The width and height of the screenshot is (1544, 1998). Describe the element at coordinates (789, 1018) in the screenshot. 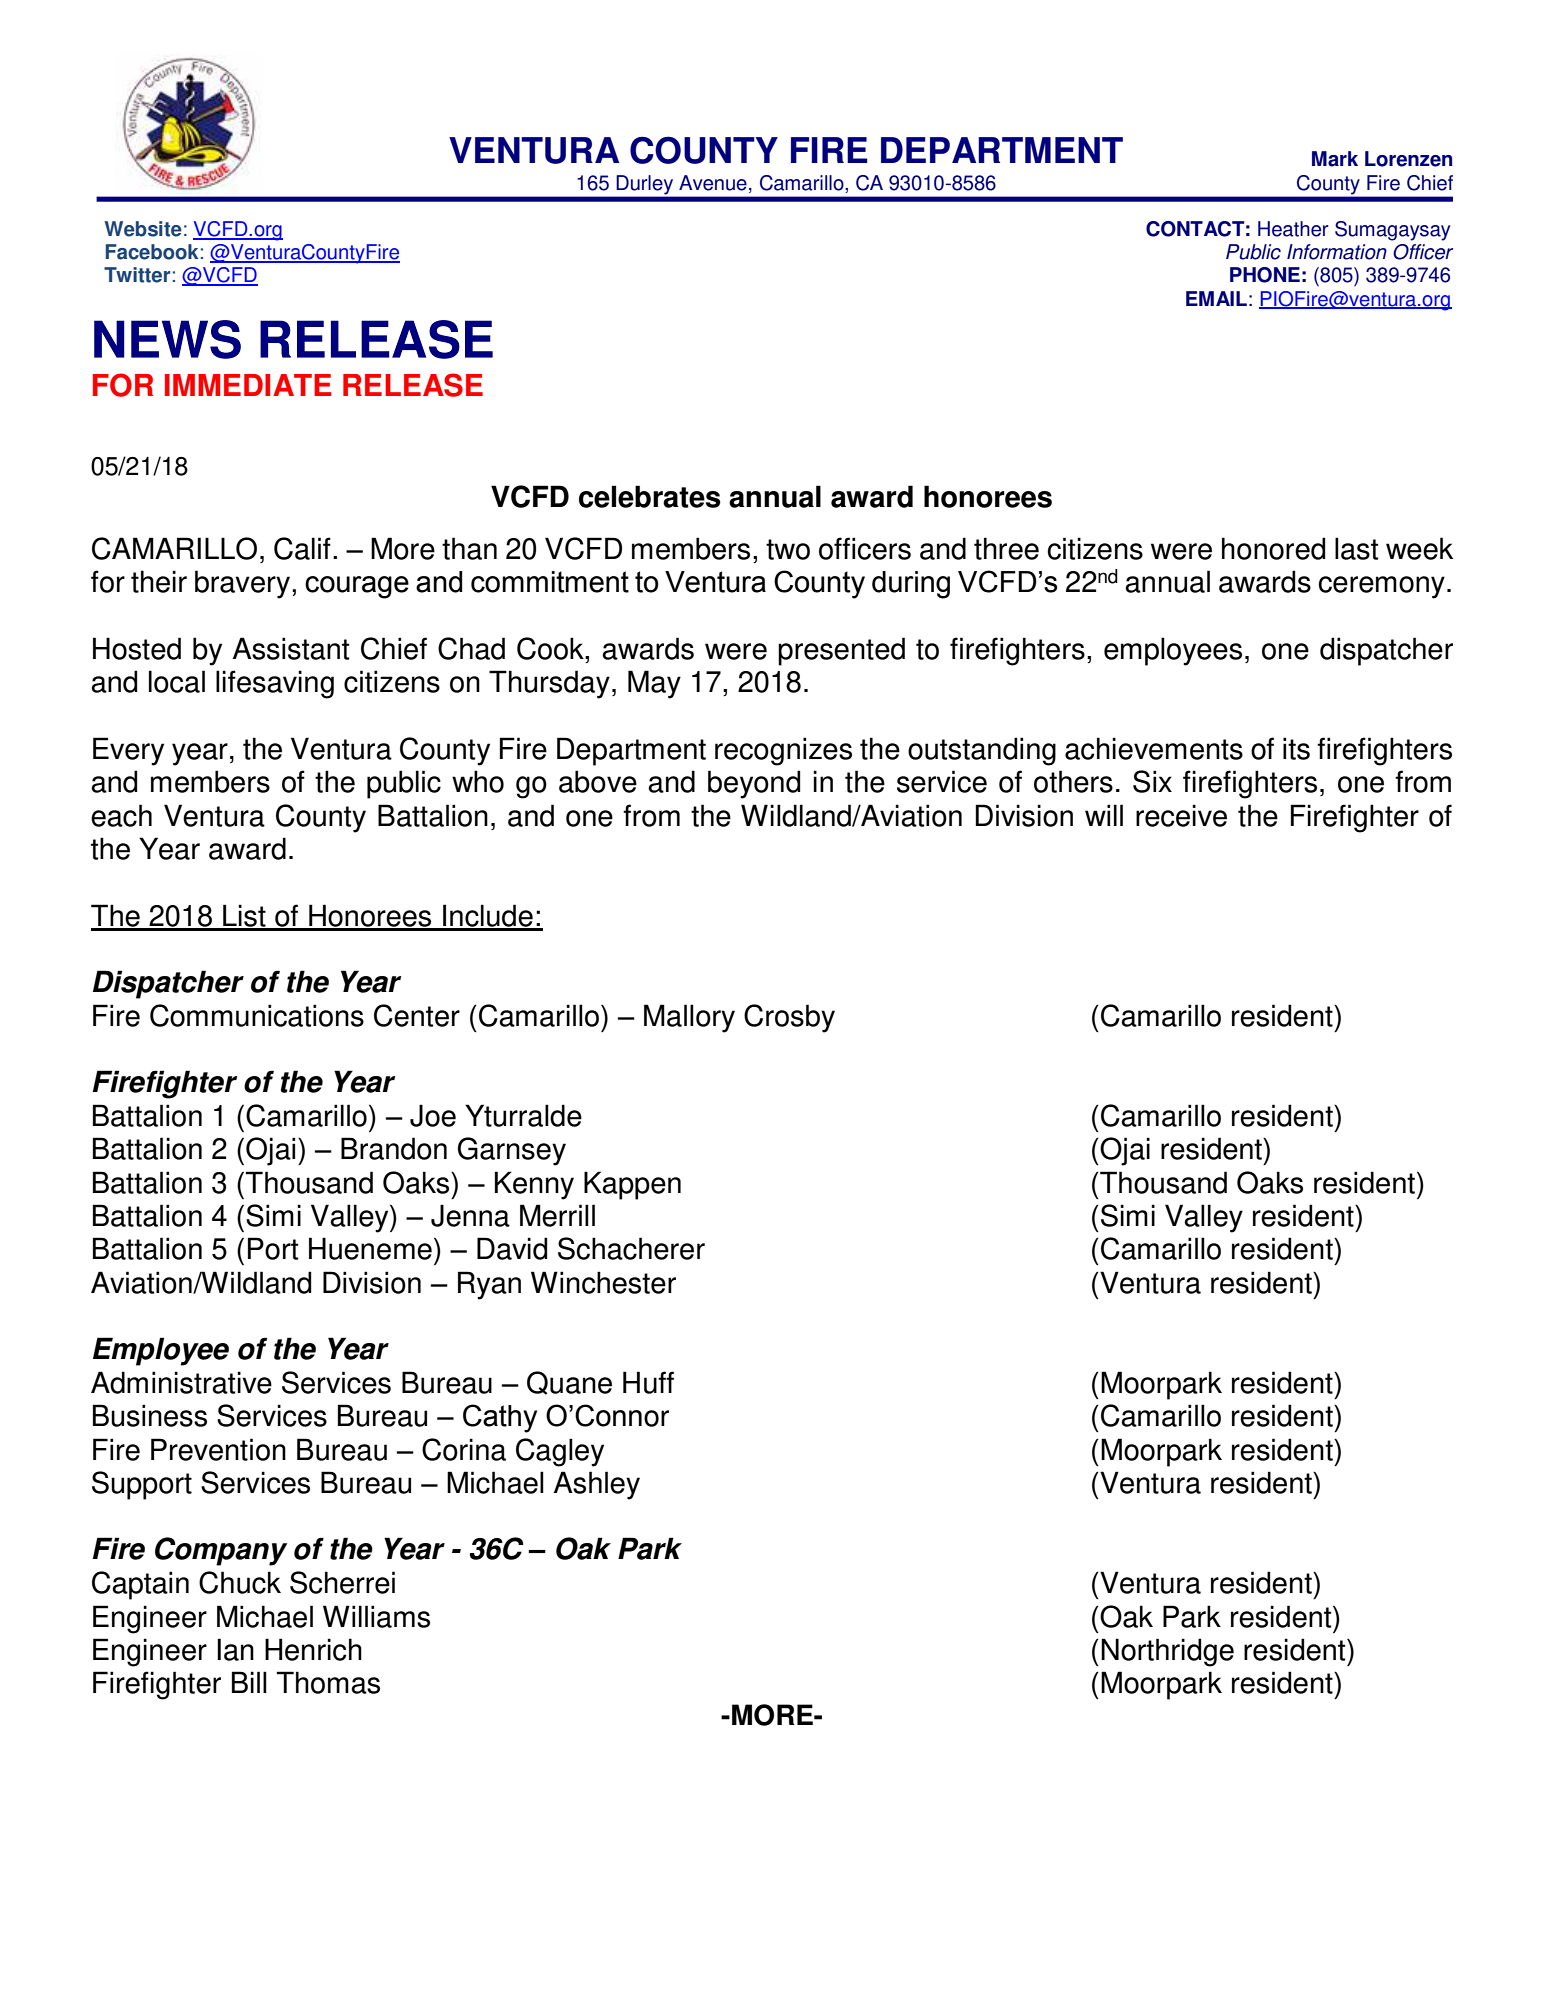

I see `Crosby` at that location.
